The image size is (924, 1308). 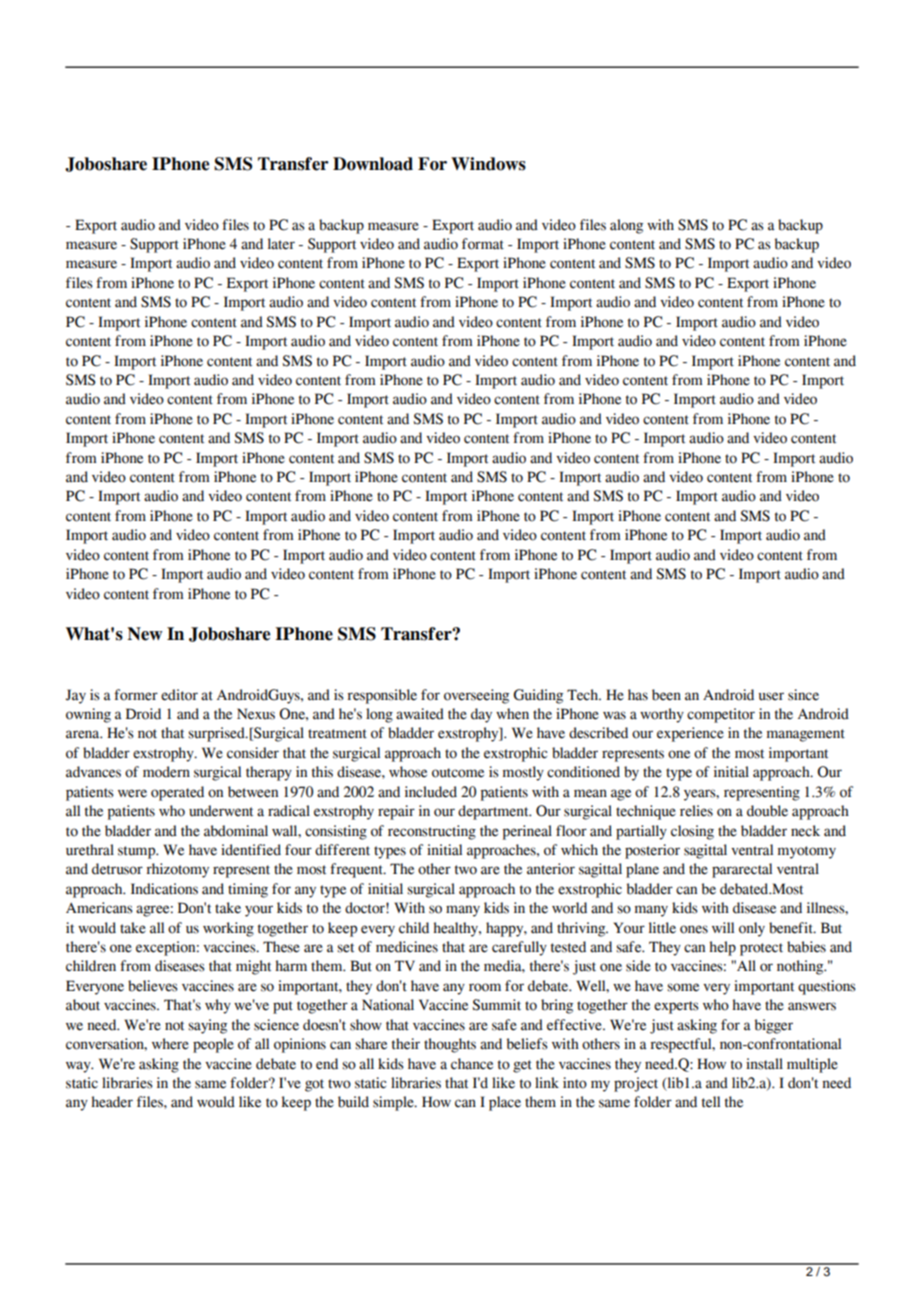 What do you see at coordinates (179, 695) in the screenshot?
I see `editor` at bounding box center [179, 695].
